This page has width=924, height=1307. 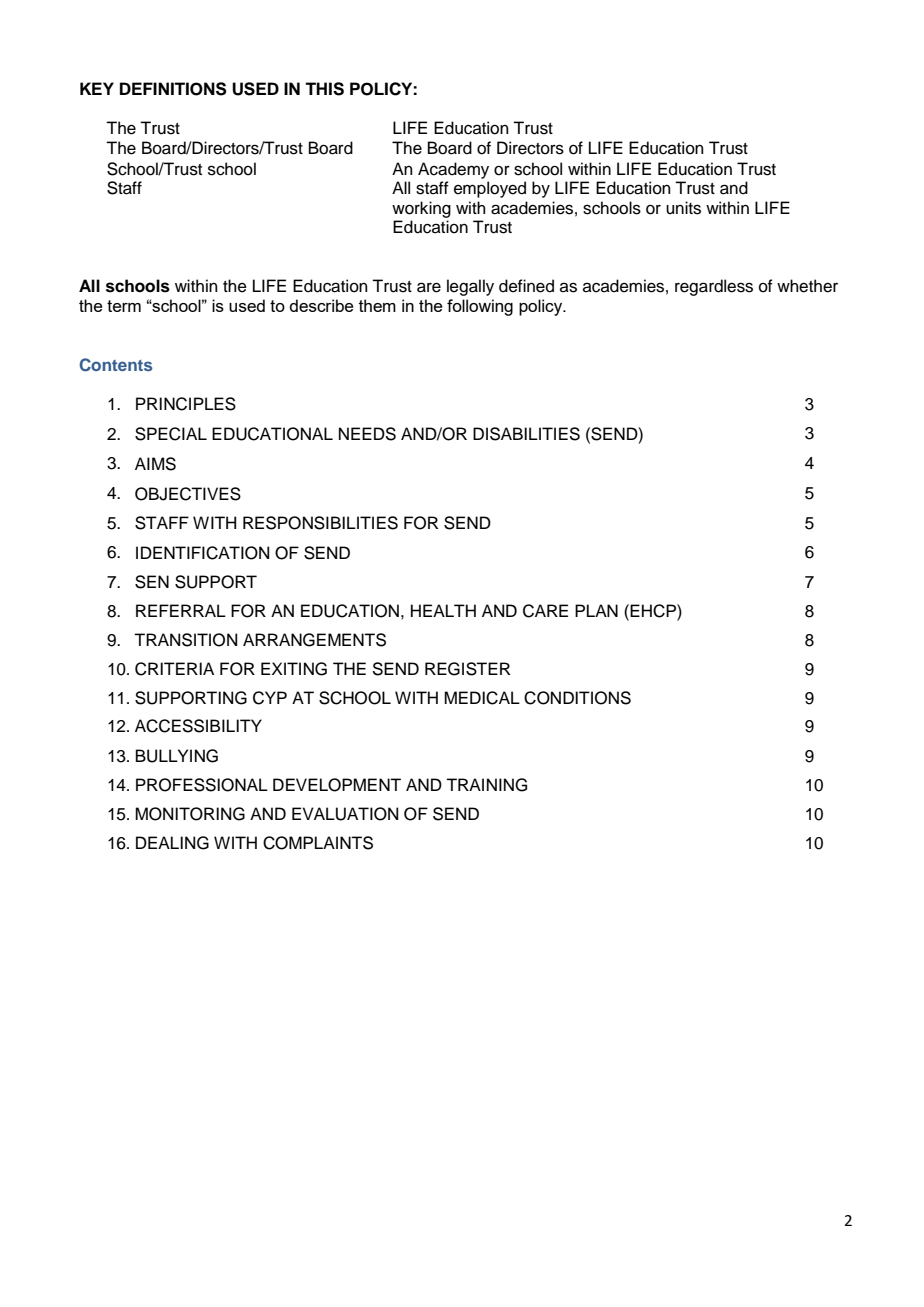 What do you see at coordinates (173, 89) in the page?
I see `DEFINITIONS` at bounding box center [173, 89].
